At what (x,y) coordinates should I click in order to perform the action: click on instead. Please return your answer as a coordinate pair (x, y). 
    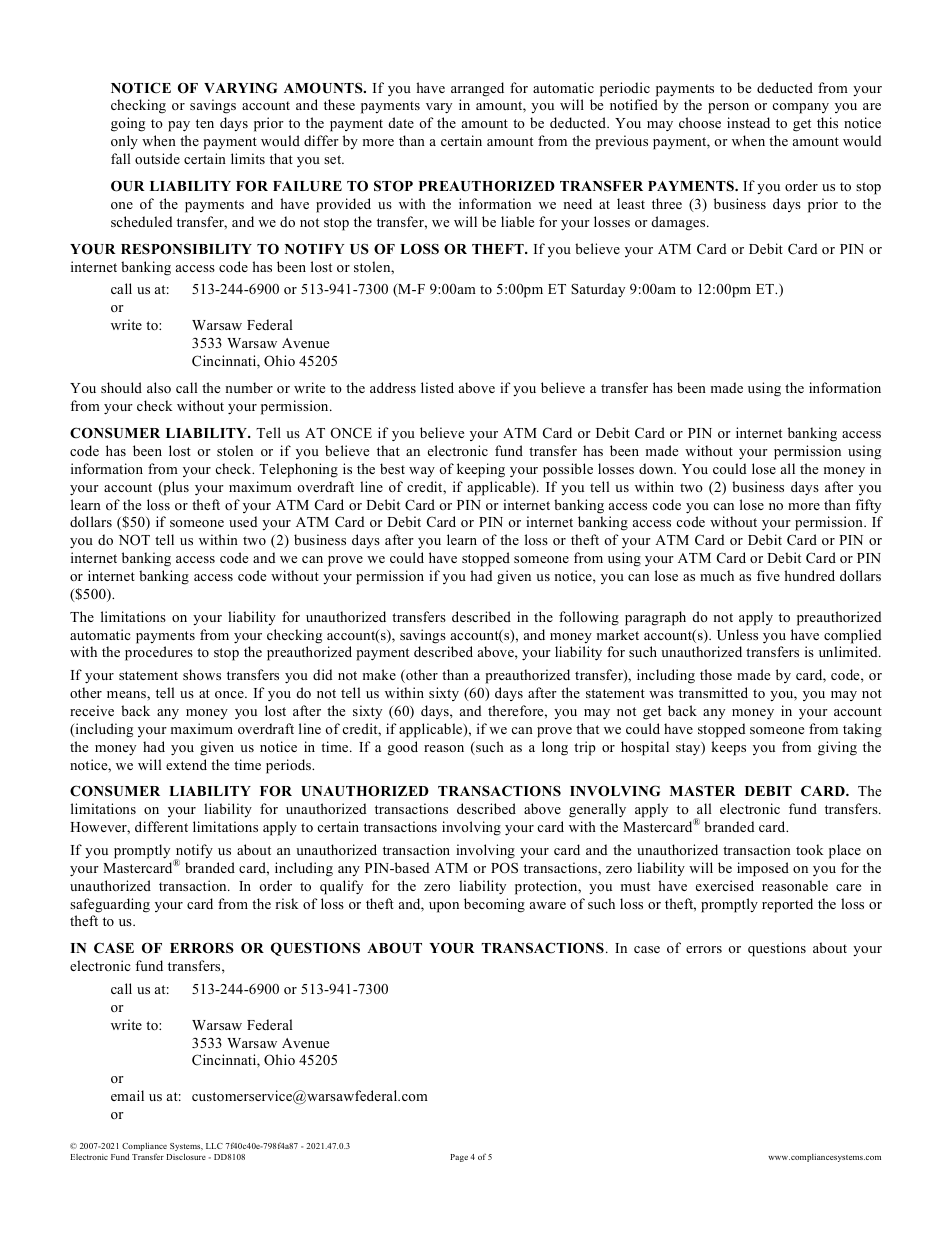
    Looking at the image, I should click on (748, 122).
